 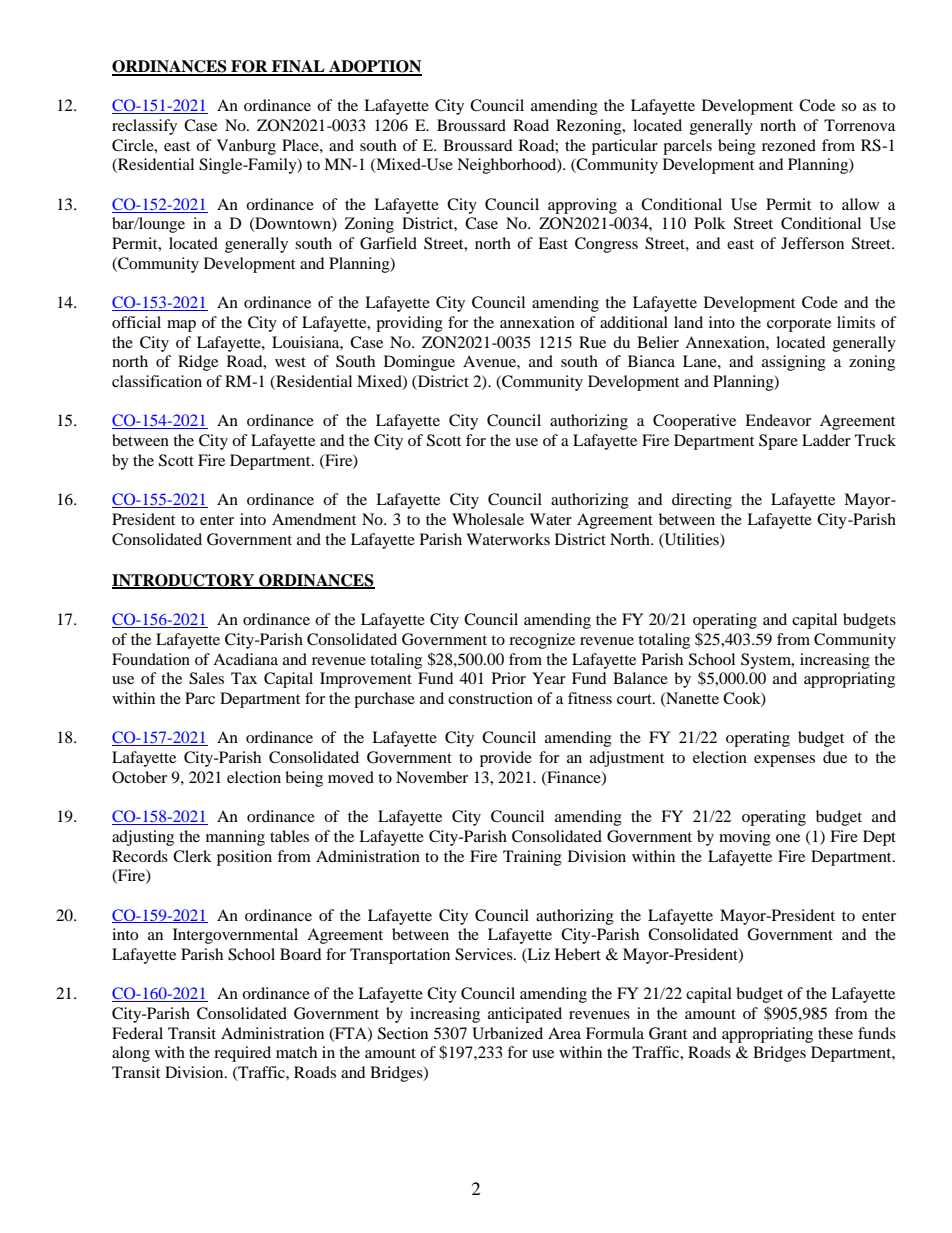 I want to click on required, so click(x=242, y=1054).
